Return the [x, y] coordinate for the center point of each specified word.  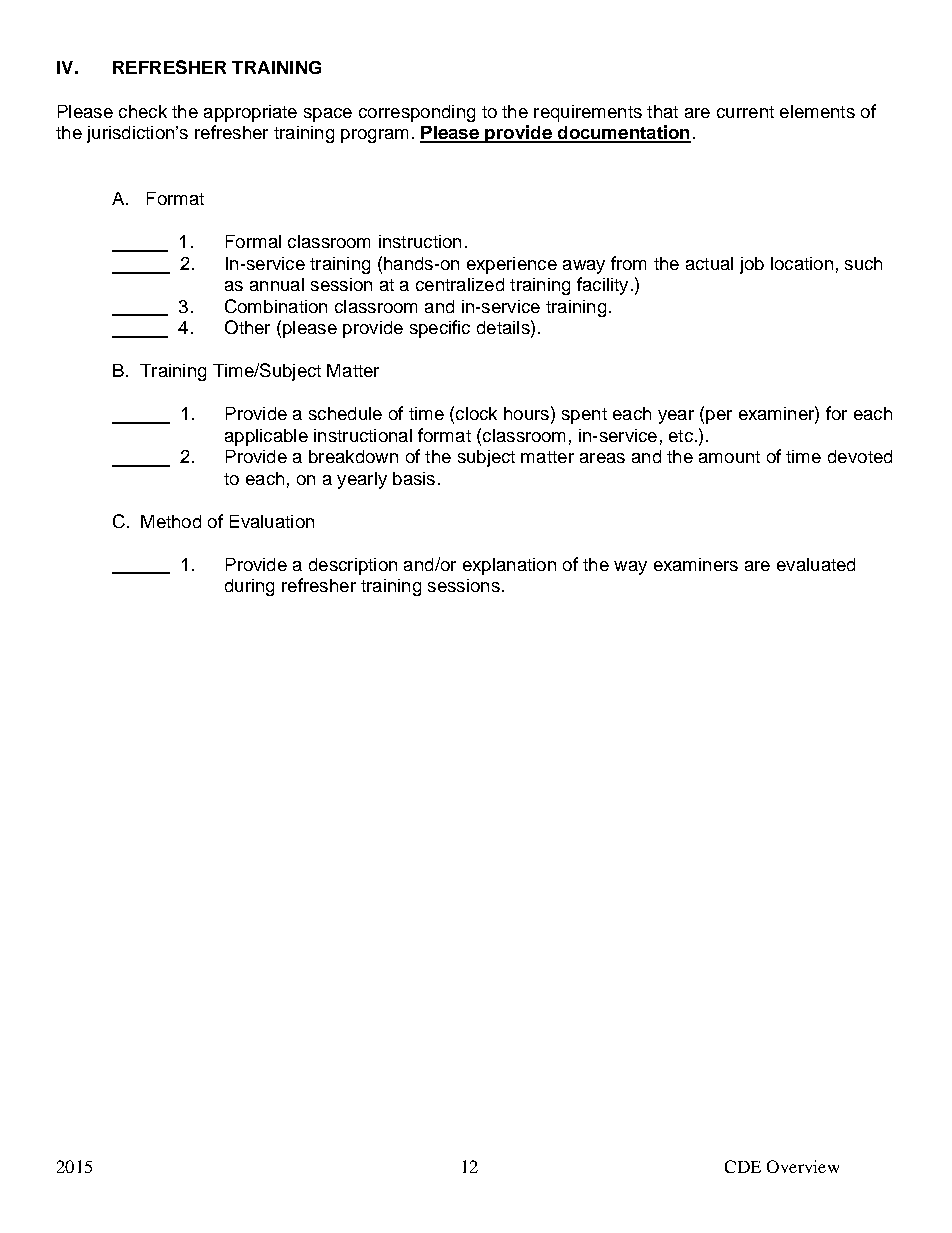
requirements [588, 113]
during [249, 587]
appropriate [250, 113]
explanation [509, 566]
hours [526, 413]
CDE [743, 1166]
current [745, 112]
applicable [266, 437]
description [353, 566]
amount [729, 457]
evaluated [816, 564]
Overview [803, 1166]
